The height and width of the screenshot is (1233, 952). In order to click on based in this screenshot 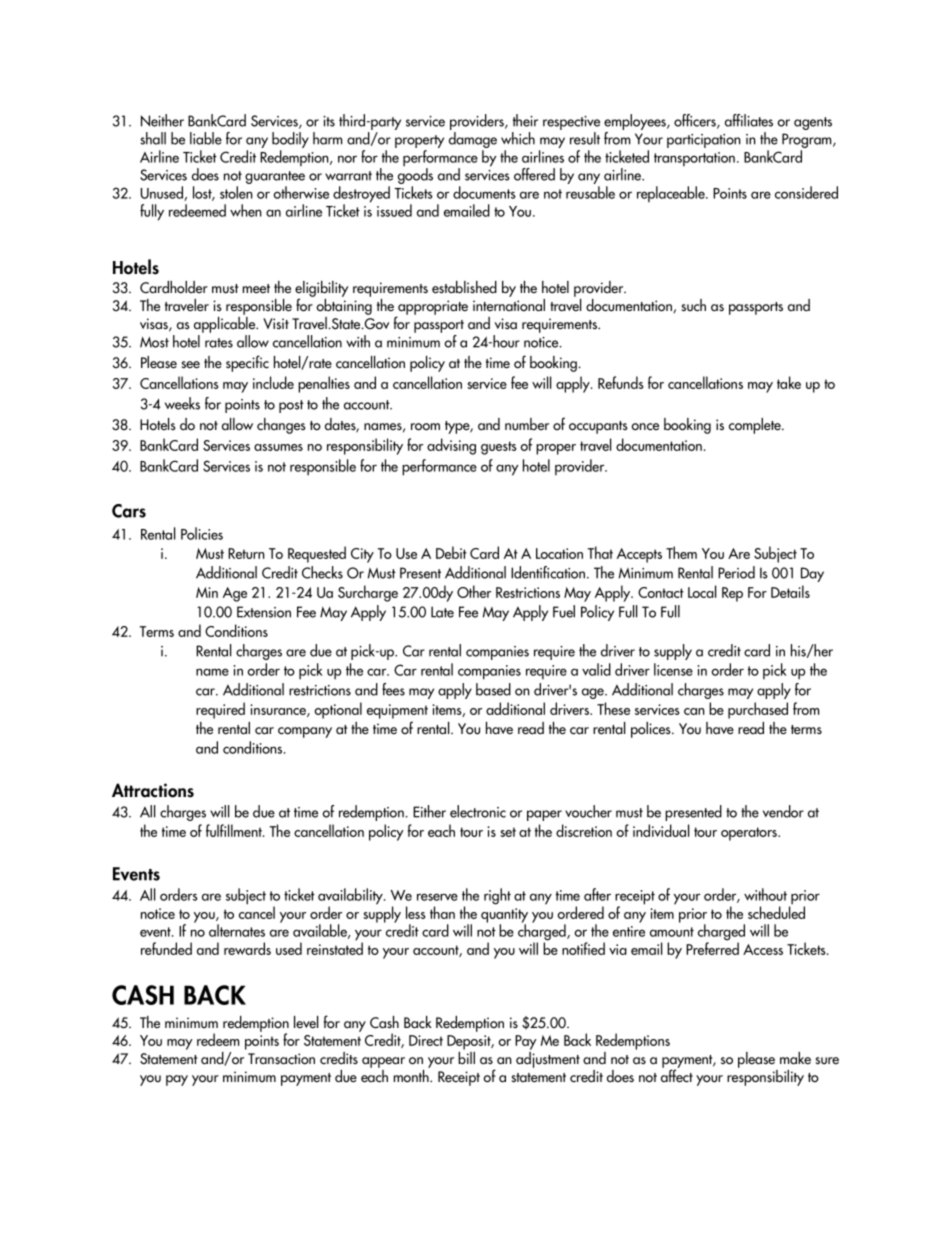, I will do `click(493, 689)`.
